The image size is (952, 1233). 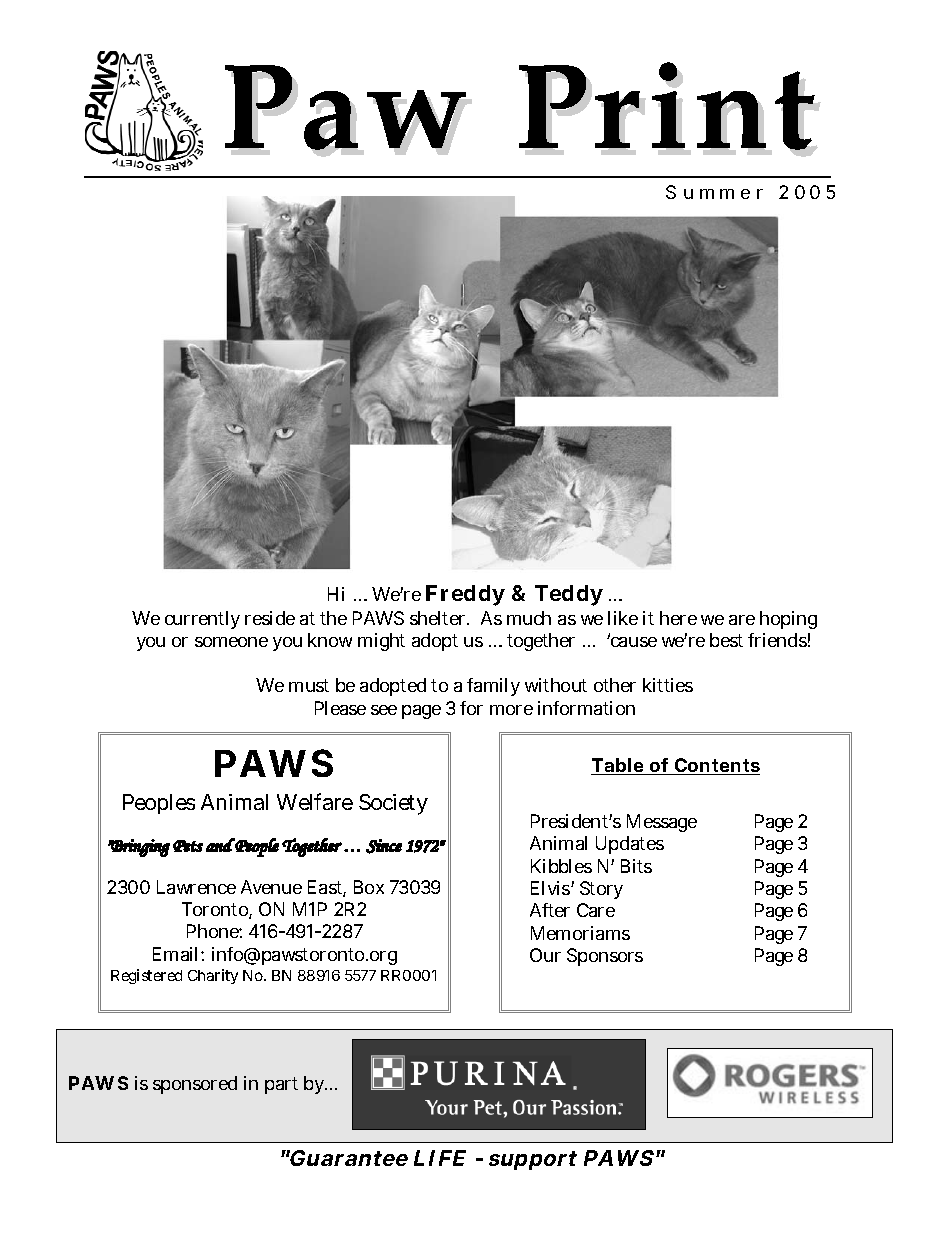 What do you see at coordinates (545, 955) in the page?
I see `Our` at bounding box center [545, 955].
